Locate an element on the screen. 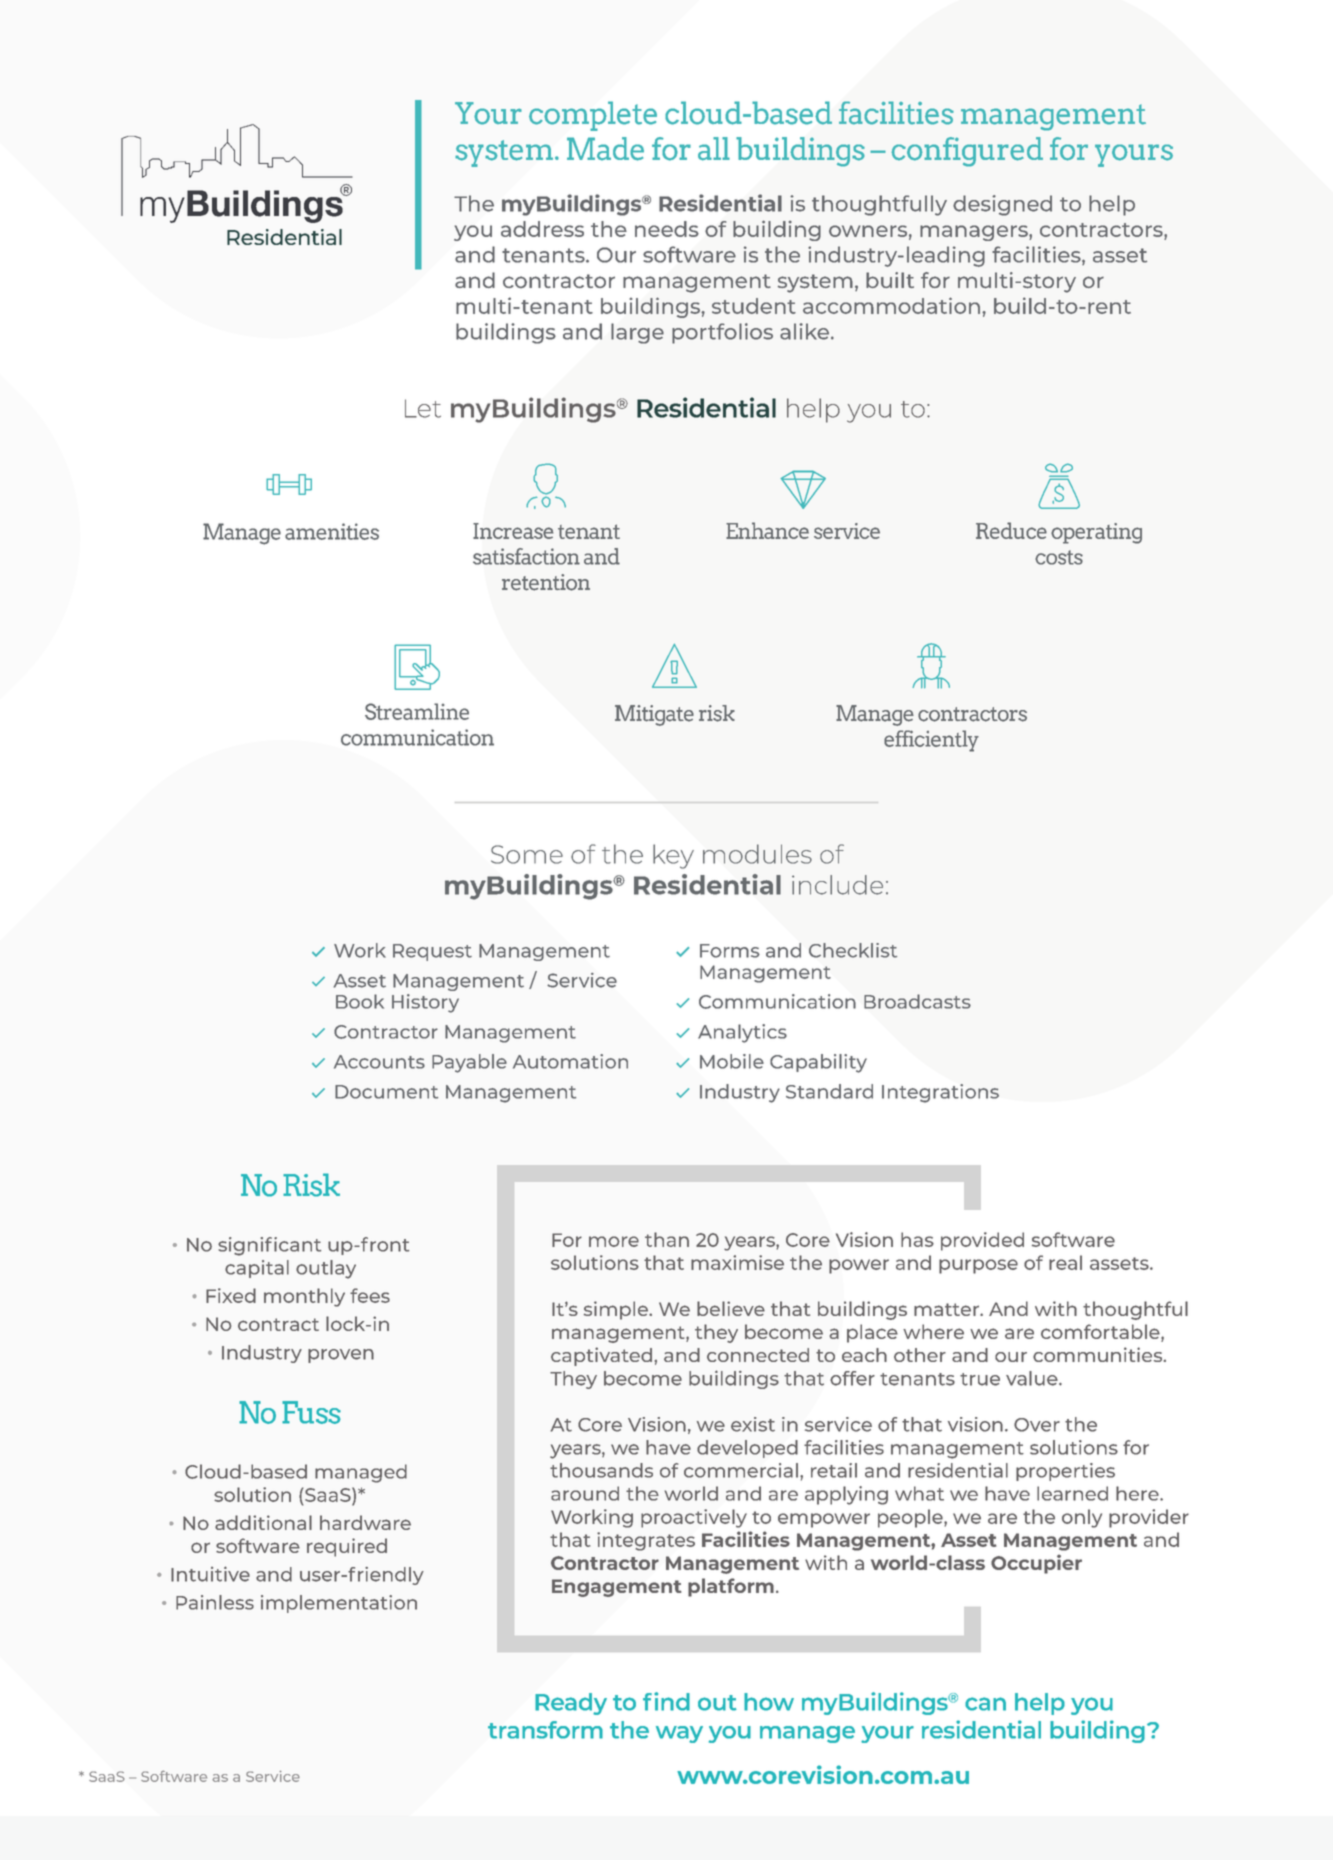  implementation is located at coordinates (339, 1604).
